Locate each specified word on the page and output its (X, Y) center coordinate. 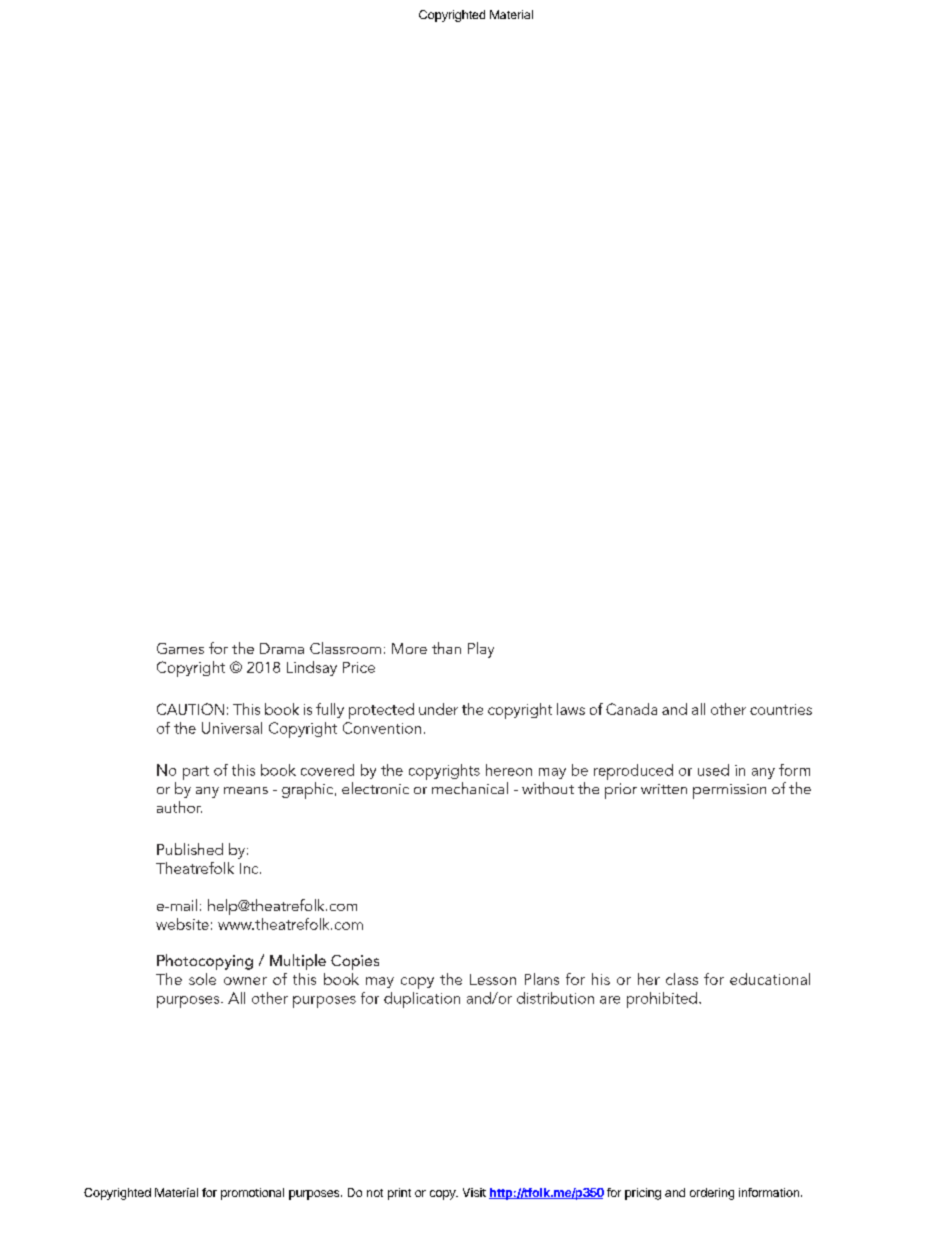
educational (770, 979)
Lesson (493, 979)
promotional (252, 1194)
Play (481, 650)
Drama (282, 648)
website (182, 924)
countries (781, 709)
